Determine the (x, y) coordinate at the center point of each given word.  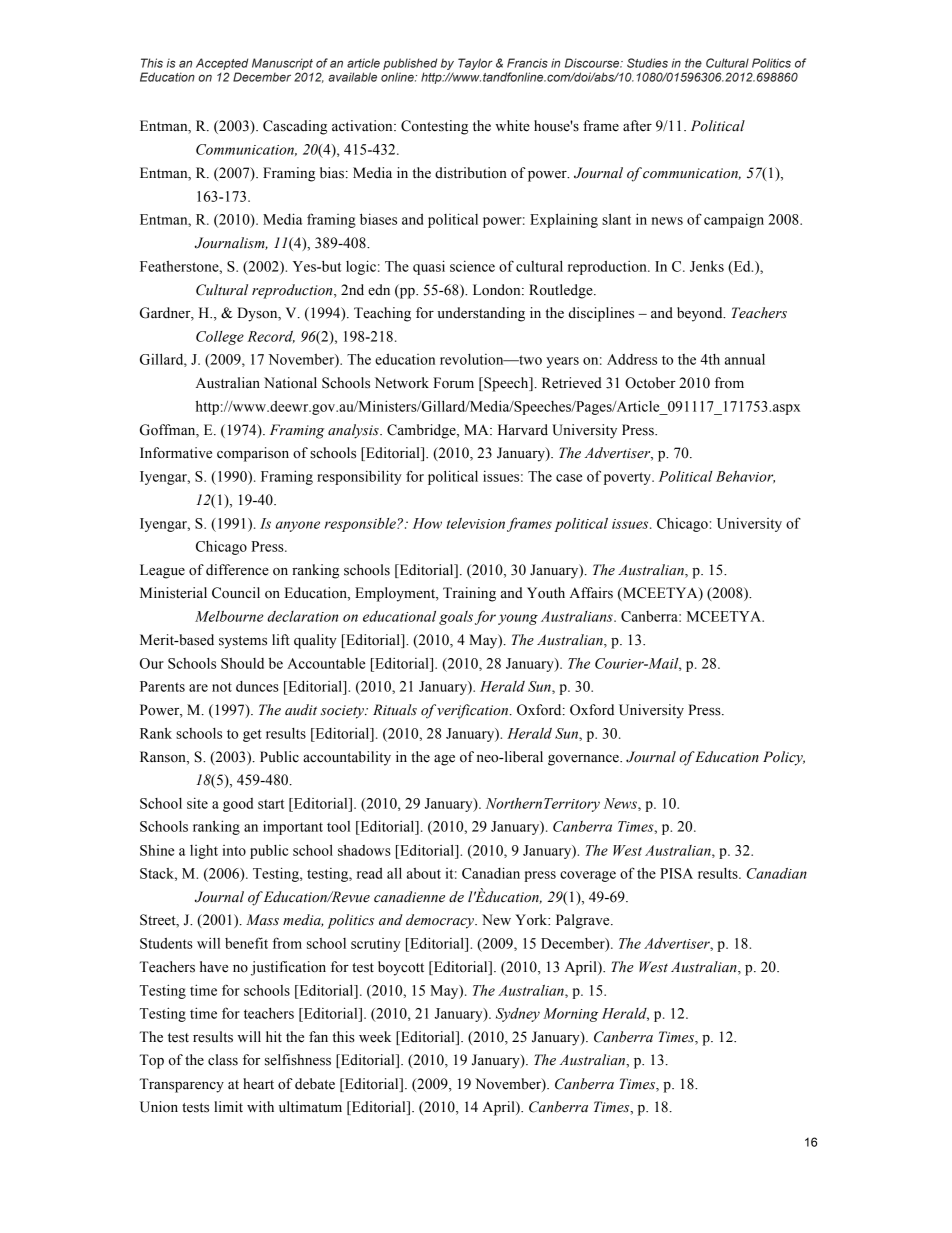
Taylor (475, 64)
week (375, 1037)
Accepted (222, 64)
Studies (647, 63)
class (223, 1060)
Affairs (591, 593)
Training (469, 594)
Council (236, 593)
